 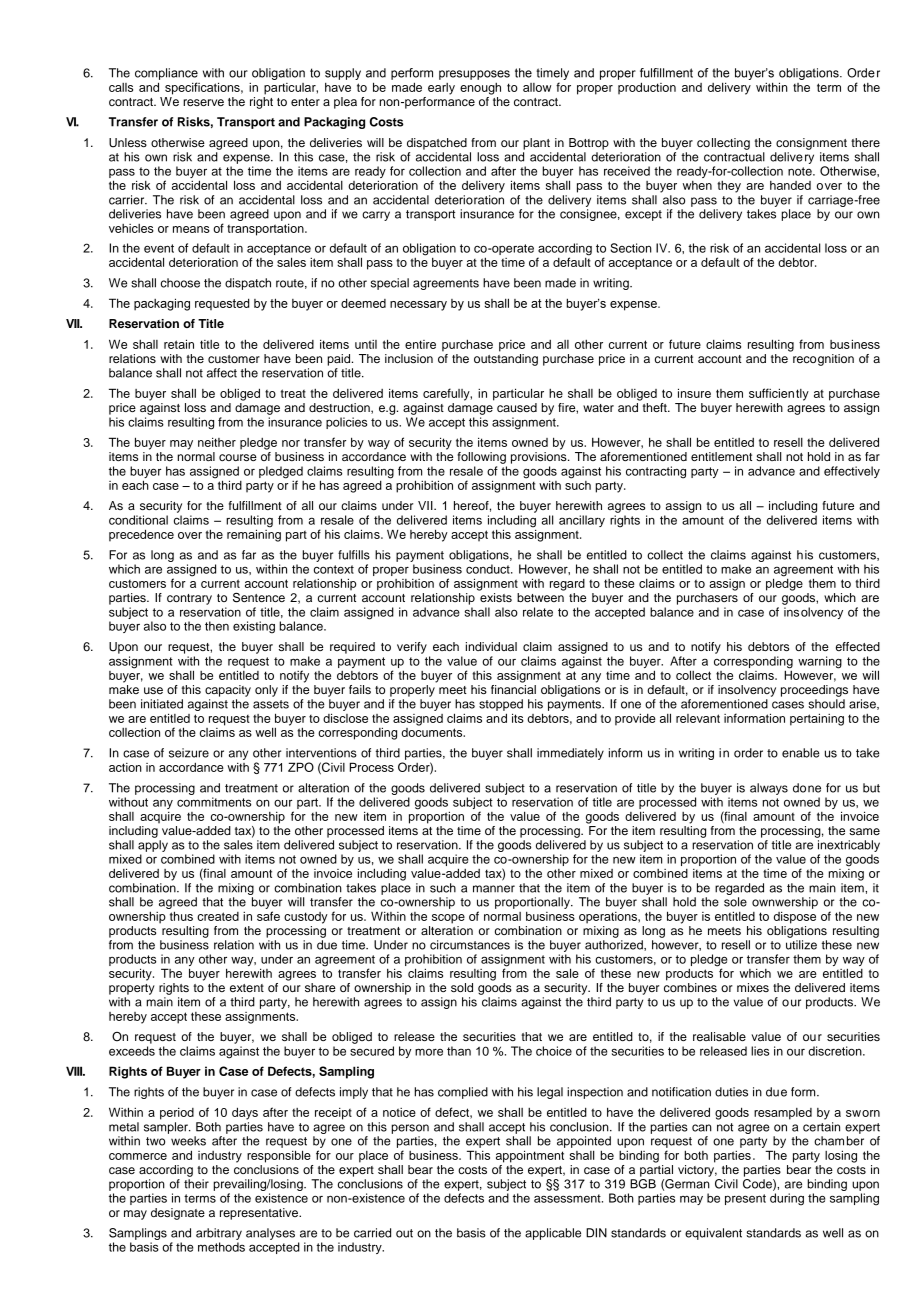 I want to click on individual, so click(x=491, y=646).
